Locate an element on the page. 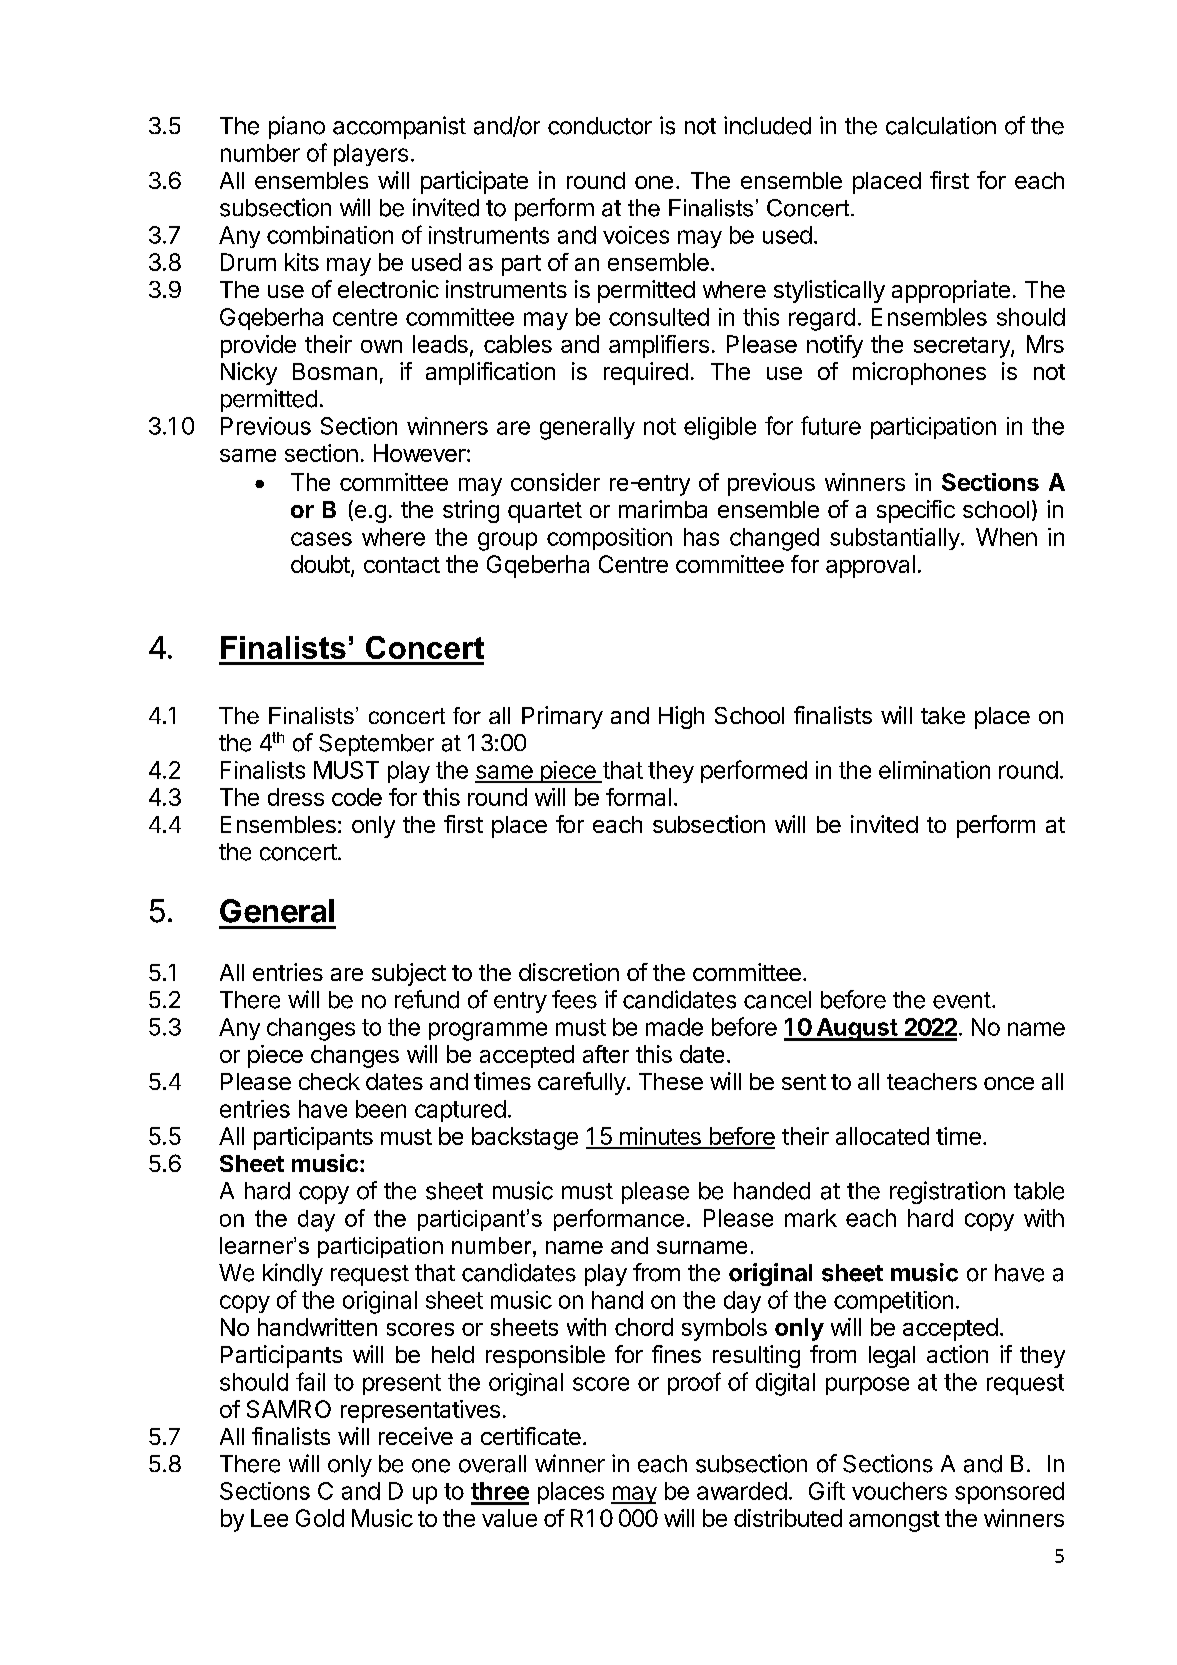  code is located at coordinates (357, 797).
